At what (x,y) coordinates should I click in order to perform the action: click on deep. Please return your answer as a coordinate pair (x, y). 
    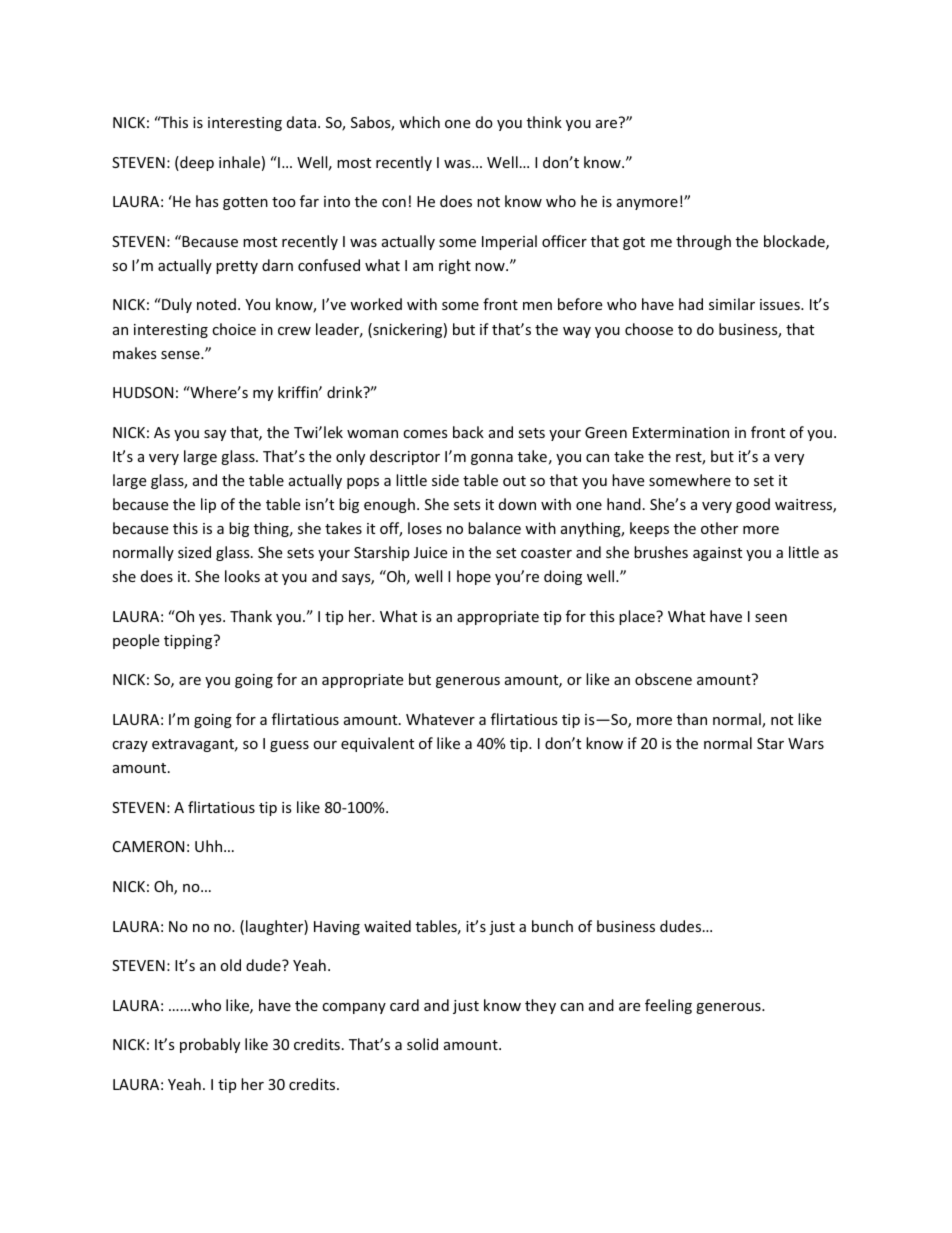
    Looking at the image, I should click on (196, 163).
